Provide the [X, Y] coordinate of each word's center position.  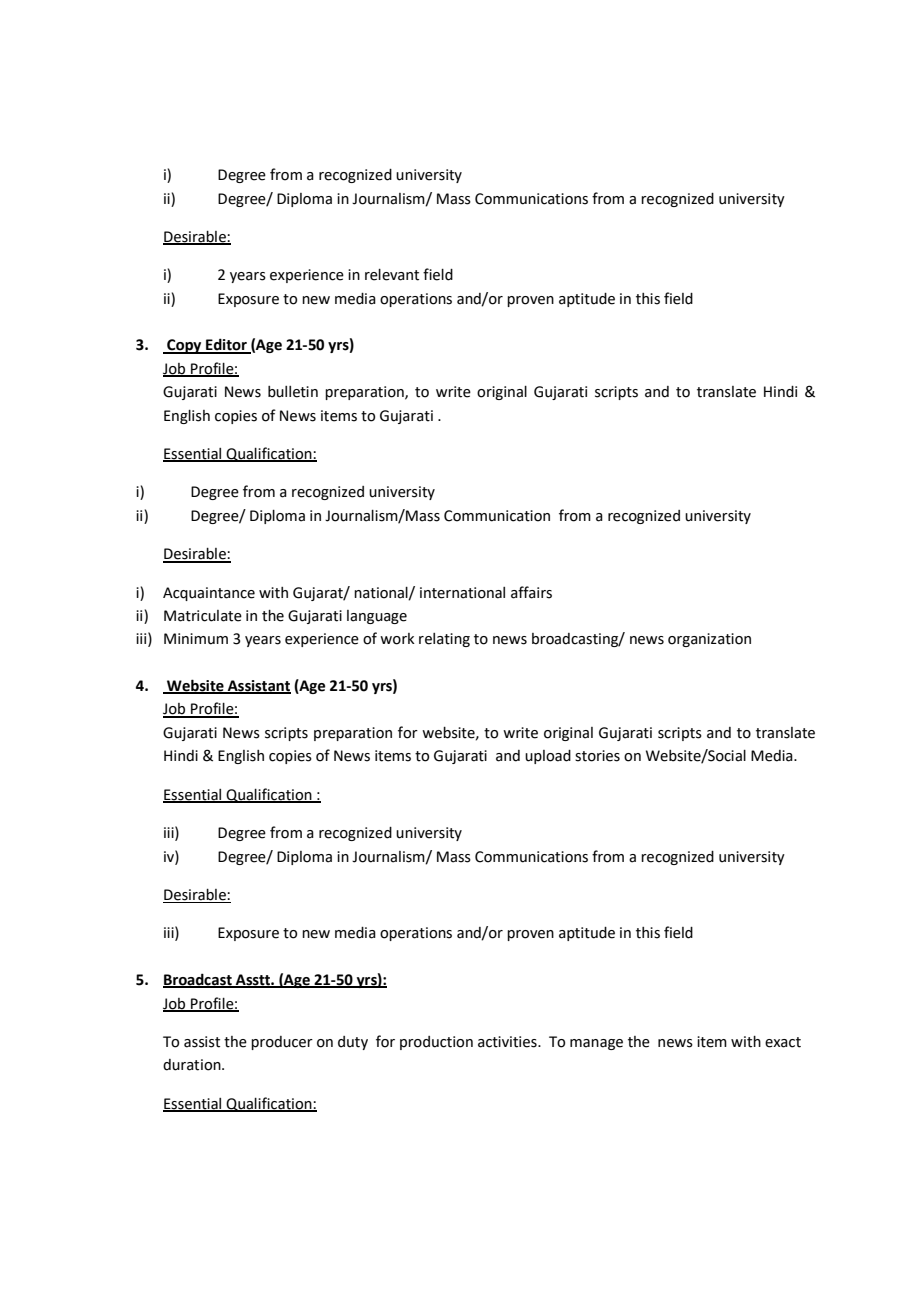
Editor [226, 345]
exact [783, 1042]
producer [282, 1043]
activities [508, 1042]
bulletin [293, 392]
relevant [392, 275]
